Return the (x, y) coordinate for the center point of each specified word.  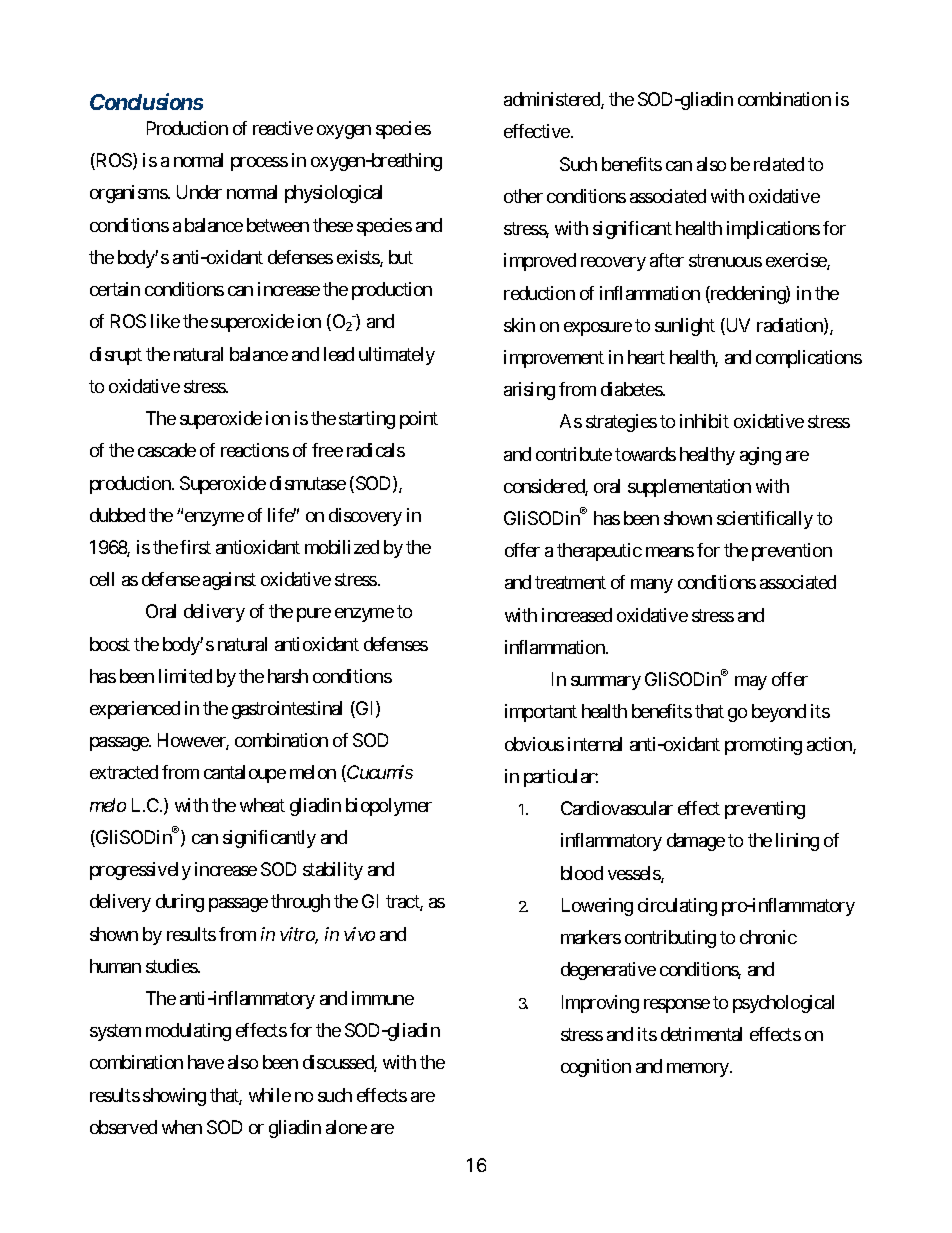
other (523, 196)
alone (346, 1127)
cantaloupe (245, 774)
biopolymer (389, 807)
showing (174, 1097)
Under (199, 192)
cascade (167, 450)
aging (760, 456)
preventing (765, 810)
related (779, 164)
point (419, 420)
